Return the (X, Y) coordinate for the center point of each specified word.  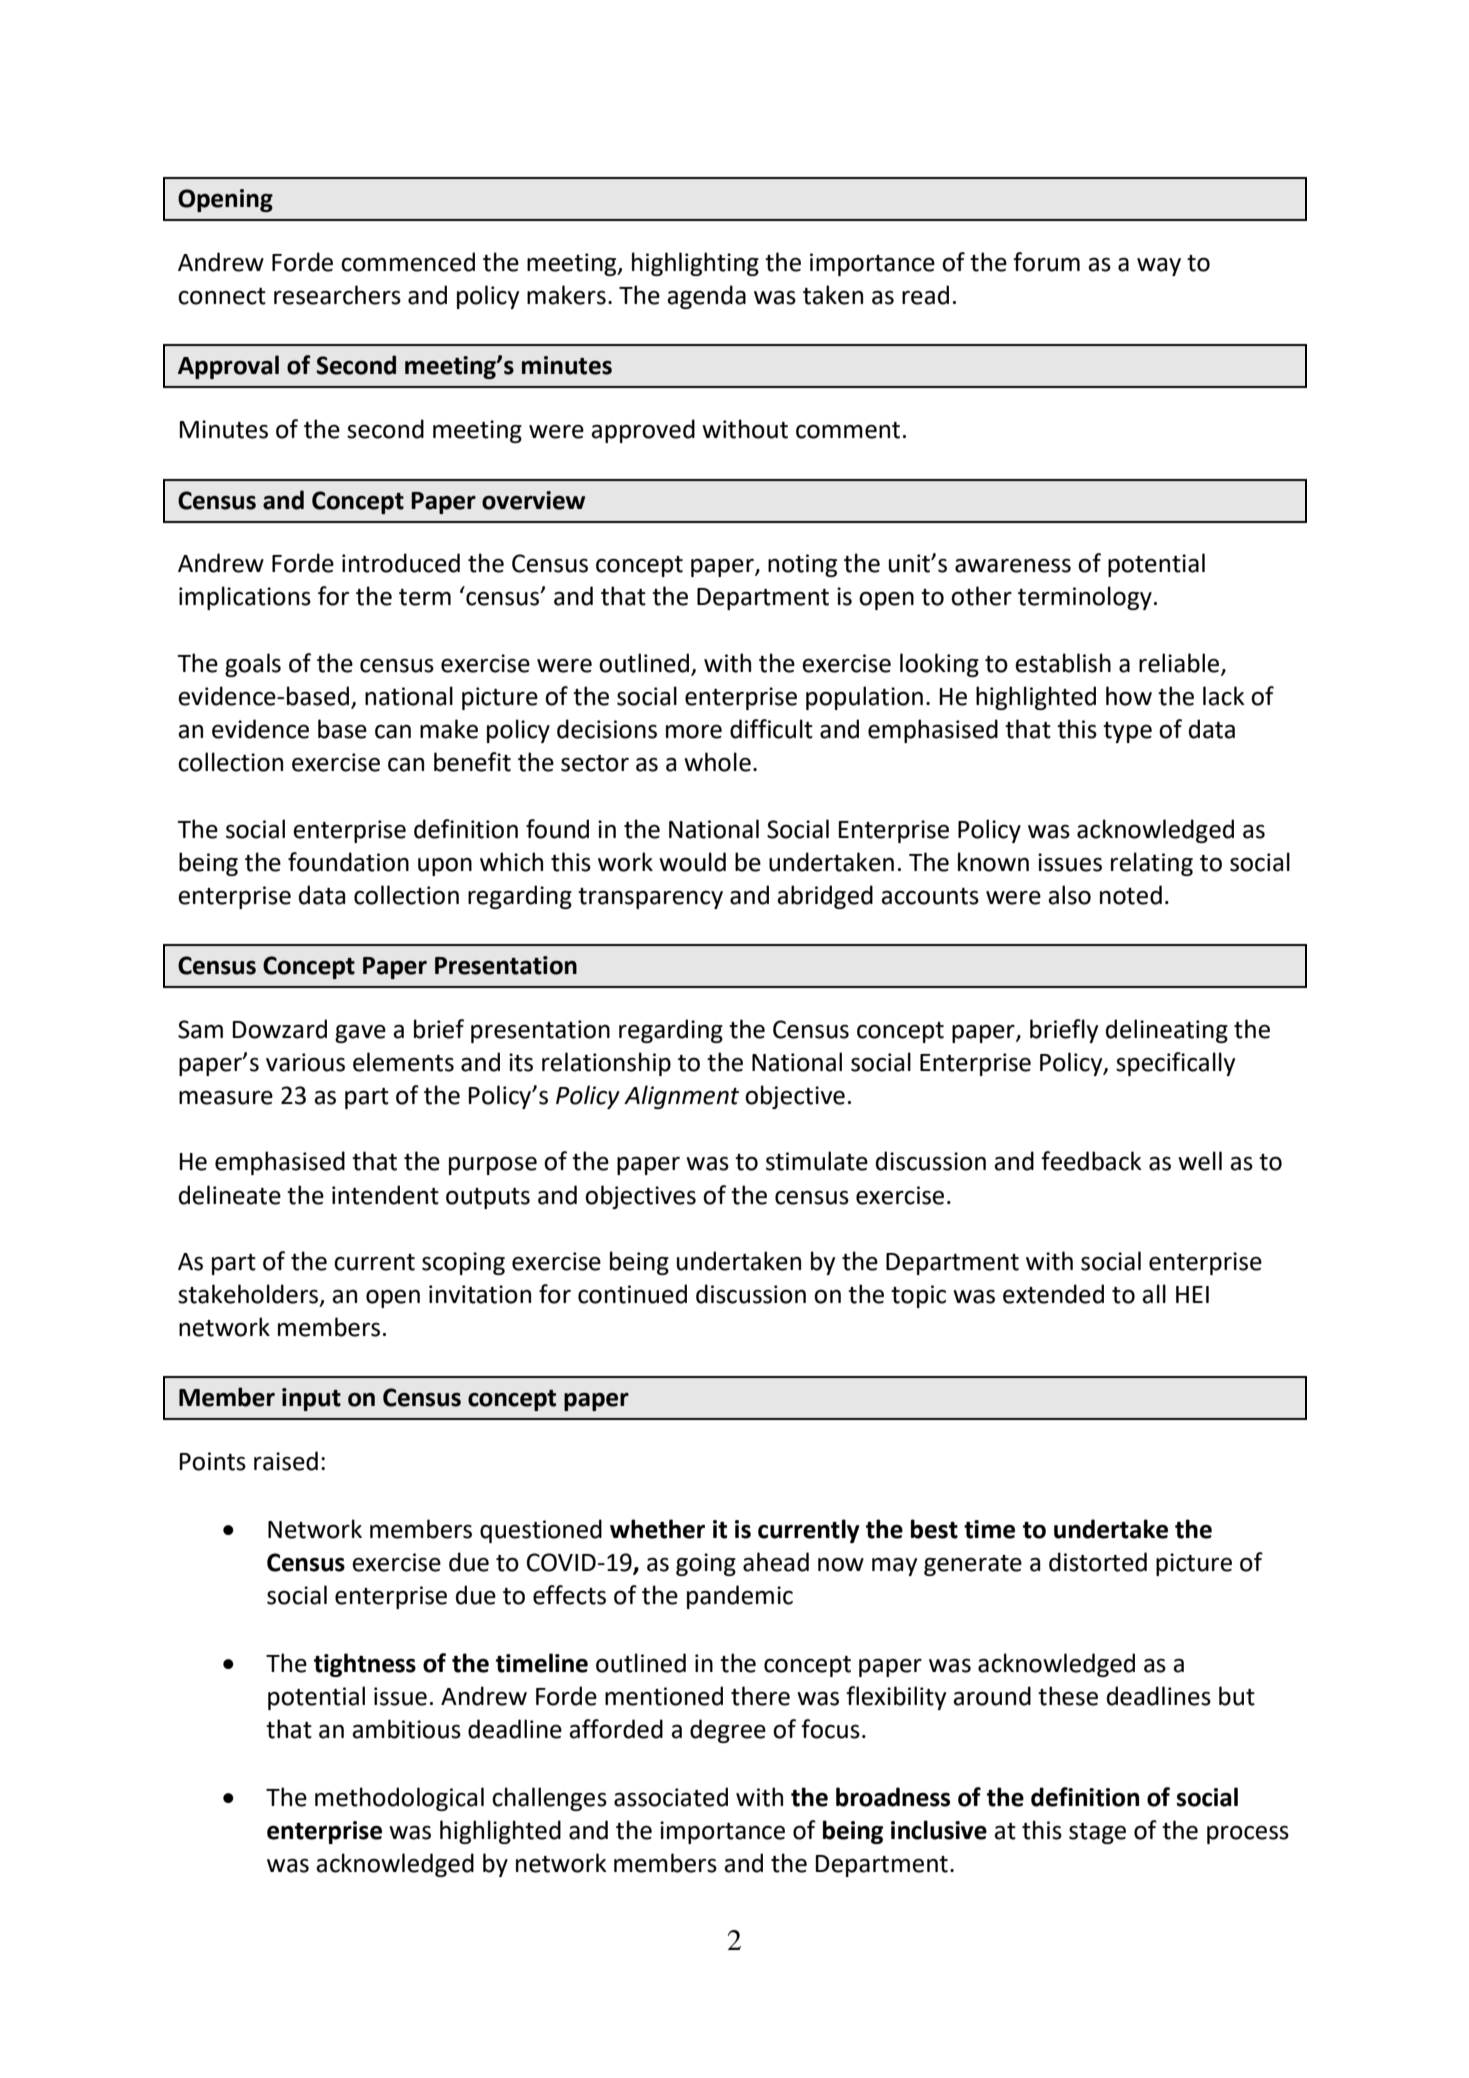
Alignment (681, 1097)
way (1159, 266)
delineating (1167, 1031)
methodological (399, 1799)
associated (671, 1797)
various (305, 1062)
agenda (706, 297)
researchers (337, 295)
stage (1097, 1833)
